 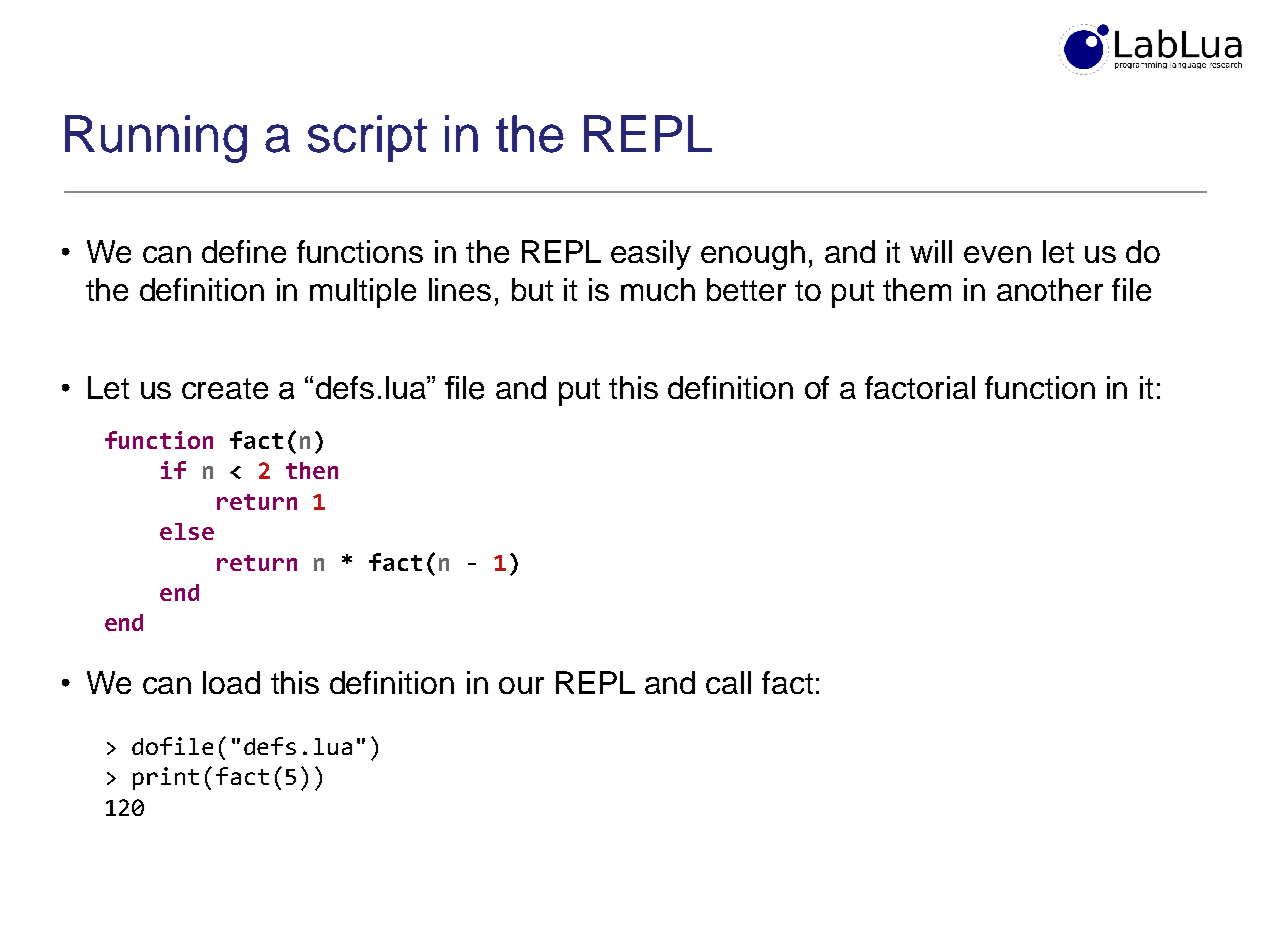 What do you see at coordinates (658, 289) in the screenshot?
I see `much` at bounding box center [658, 289].
